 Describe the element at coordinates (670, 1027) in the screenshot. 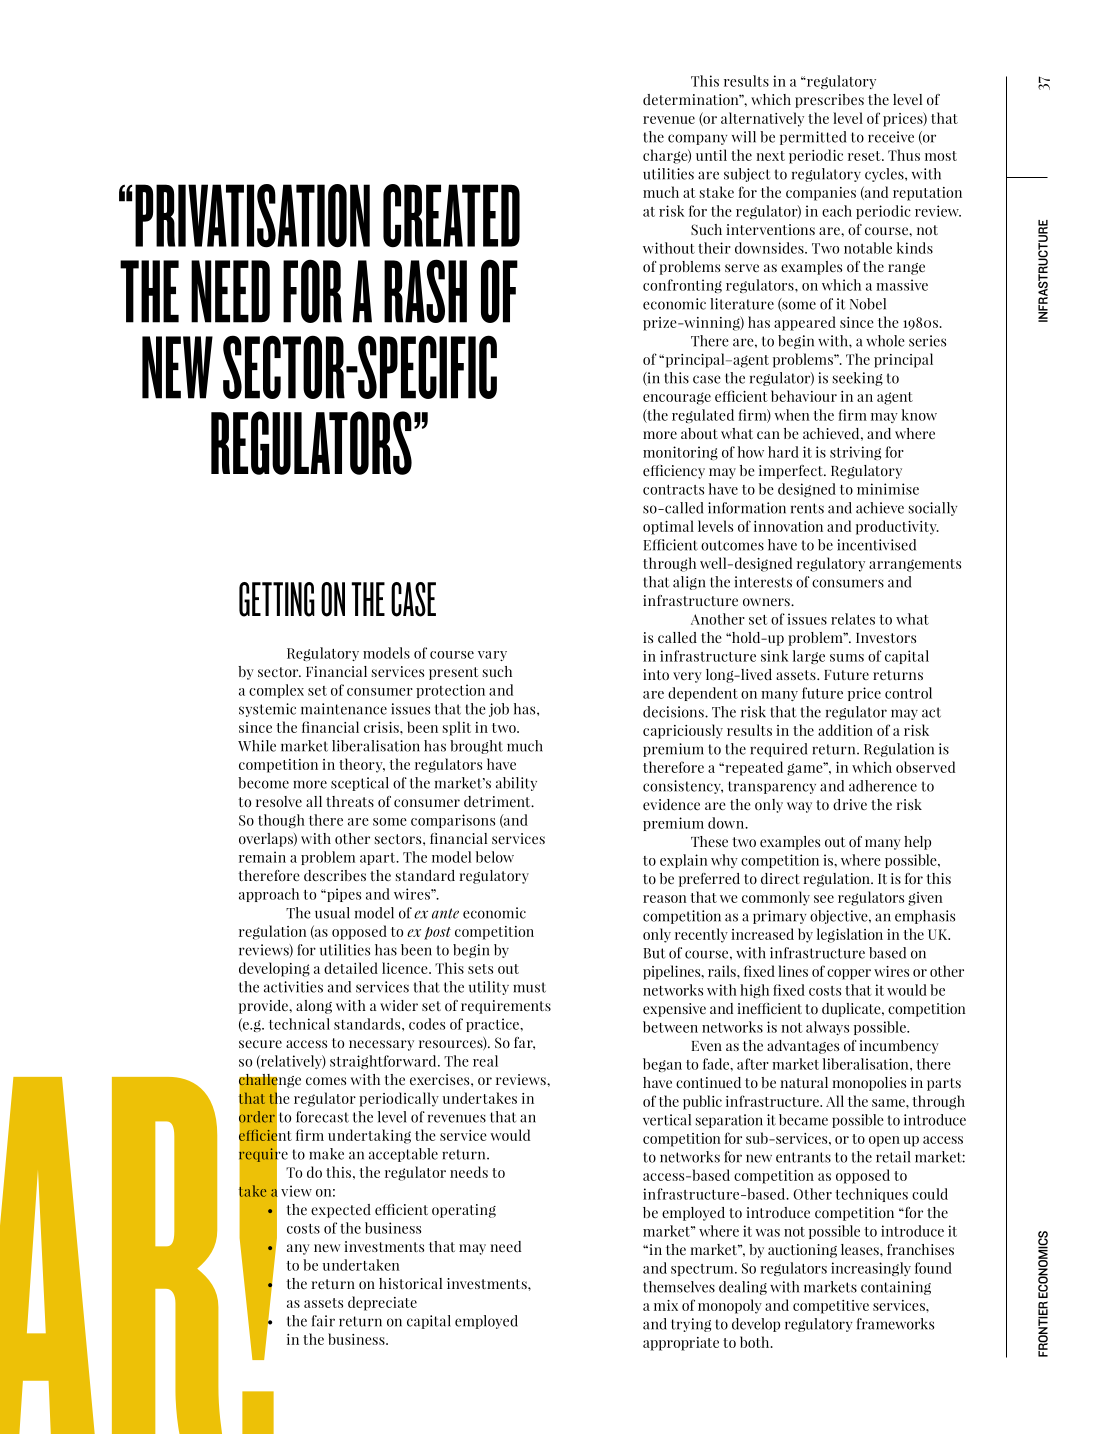

I see `between` at that location.
